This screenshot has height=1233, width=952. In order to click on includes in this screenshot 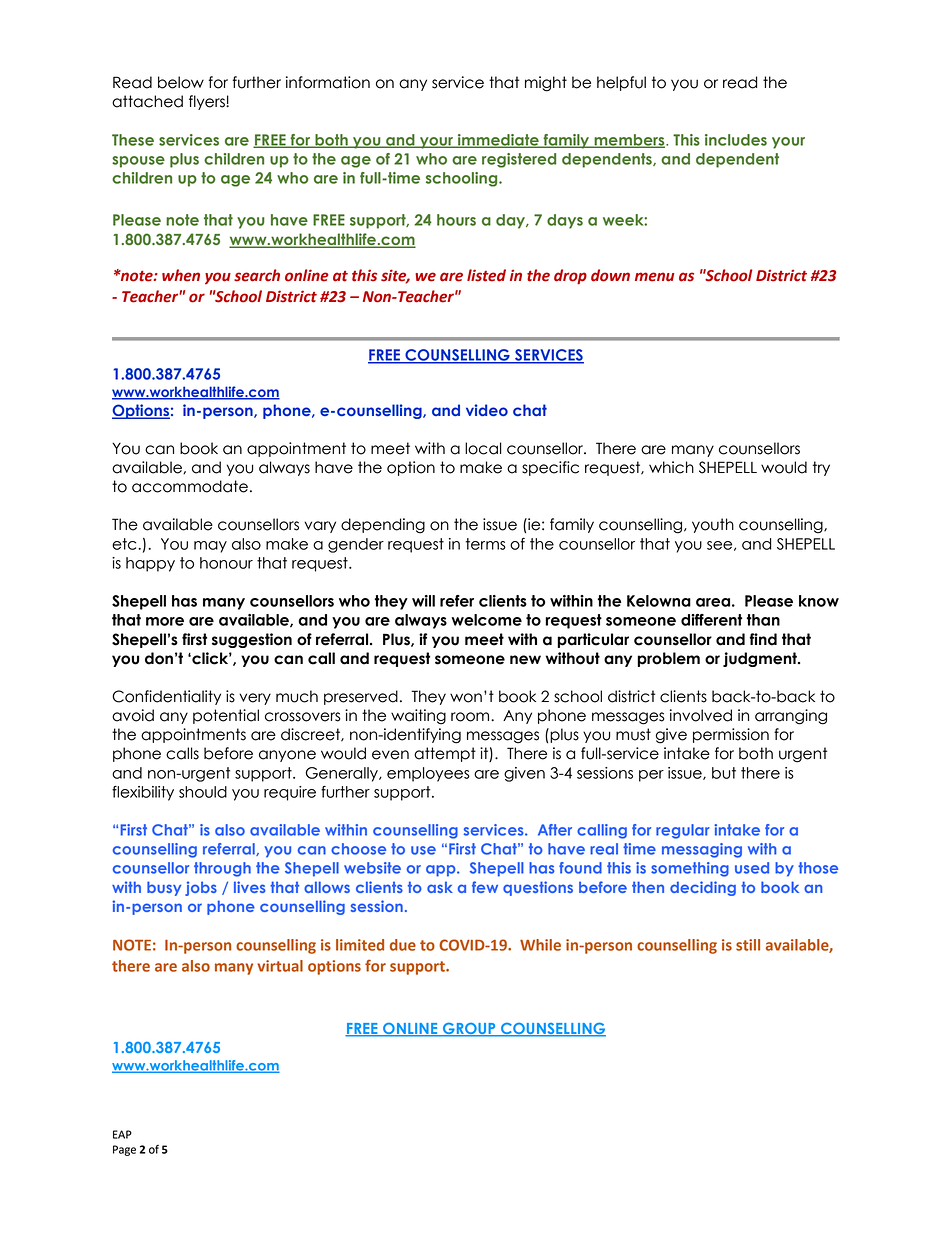, I will do `click(736, 140)`.
